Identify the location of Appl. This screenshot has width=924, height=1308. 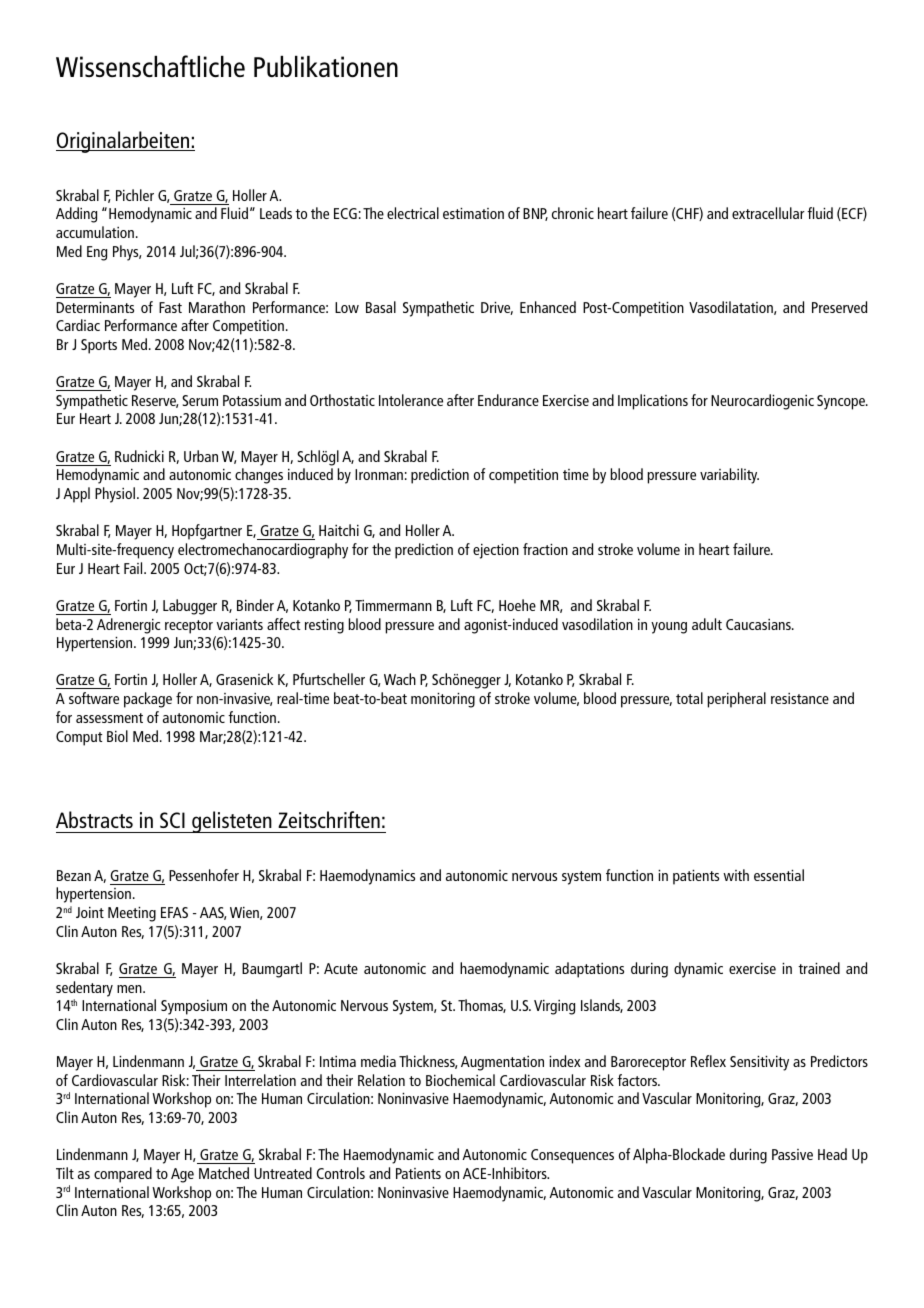
(76, 495).
